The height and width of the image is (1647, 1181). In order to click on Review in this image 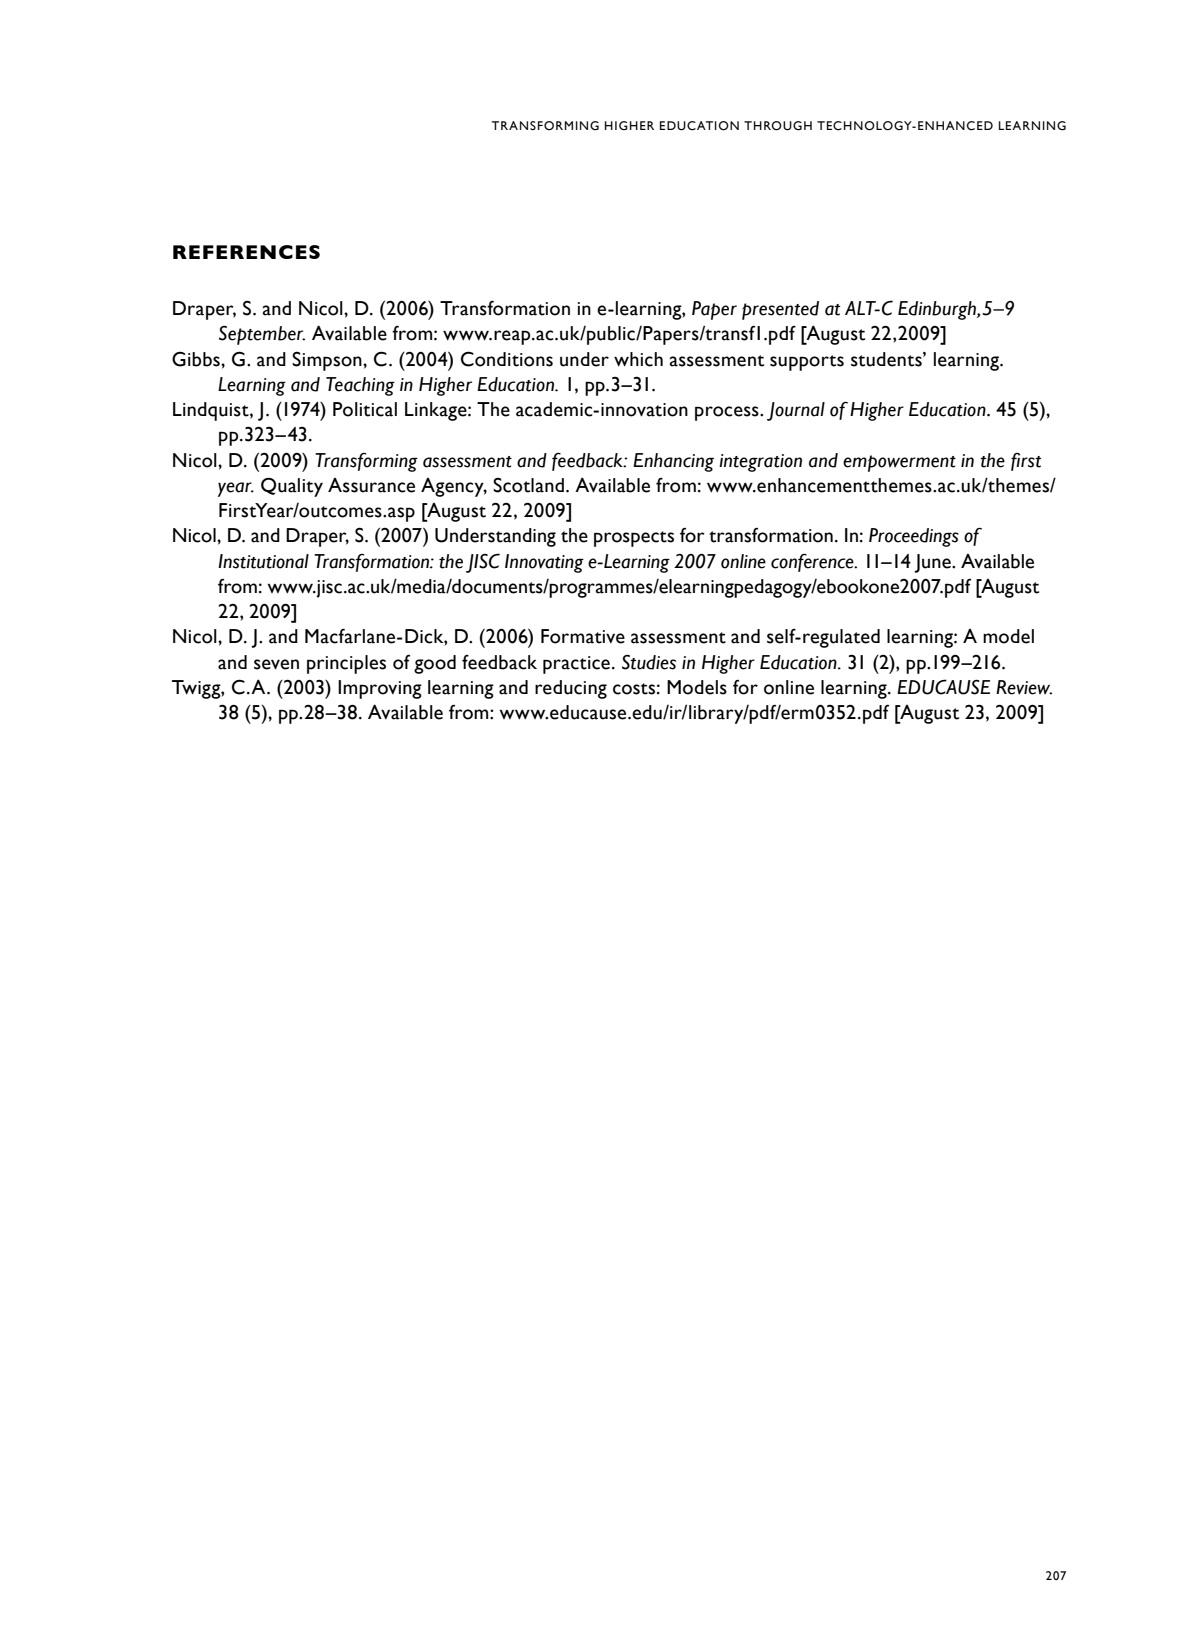, I will do `click(1024, 687)`.
